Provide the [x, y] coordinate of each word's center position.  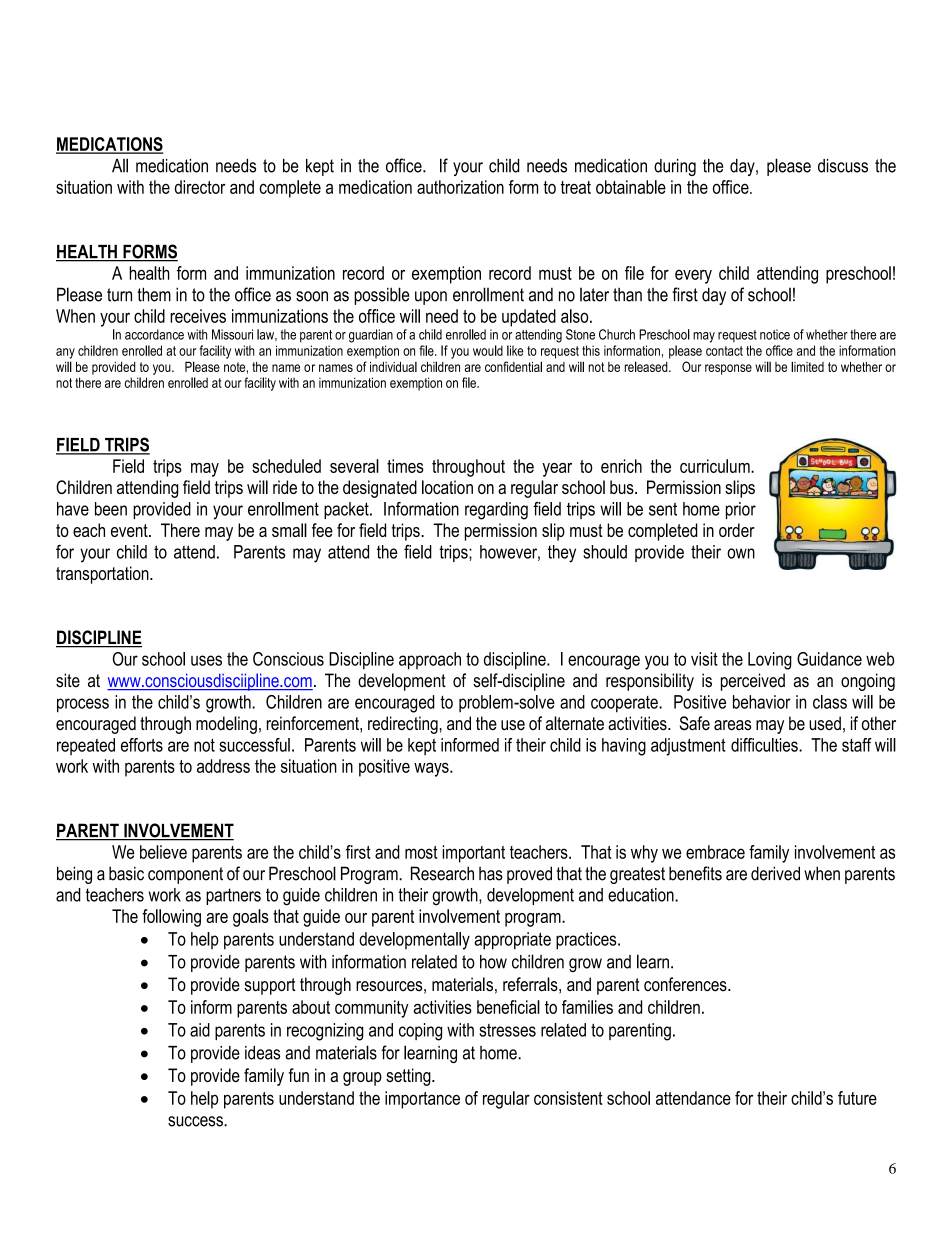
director [200, 187]
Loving [770, 661]
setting [409, 1077]
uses [206, 660]
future [857, 1098]
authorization [460, 187]
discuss [843, 166]
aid [200, 1030]
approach [430, 661]
